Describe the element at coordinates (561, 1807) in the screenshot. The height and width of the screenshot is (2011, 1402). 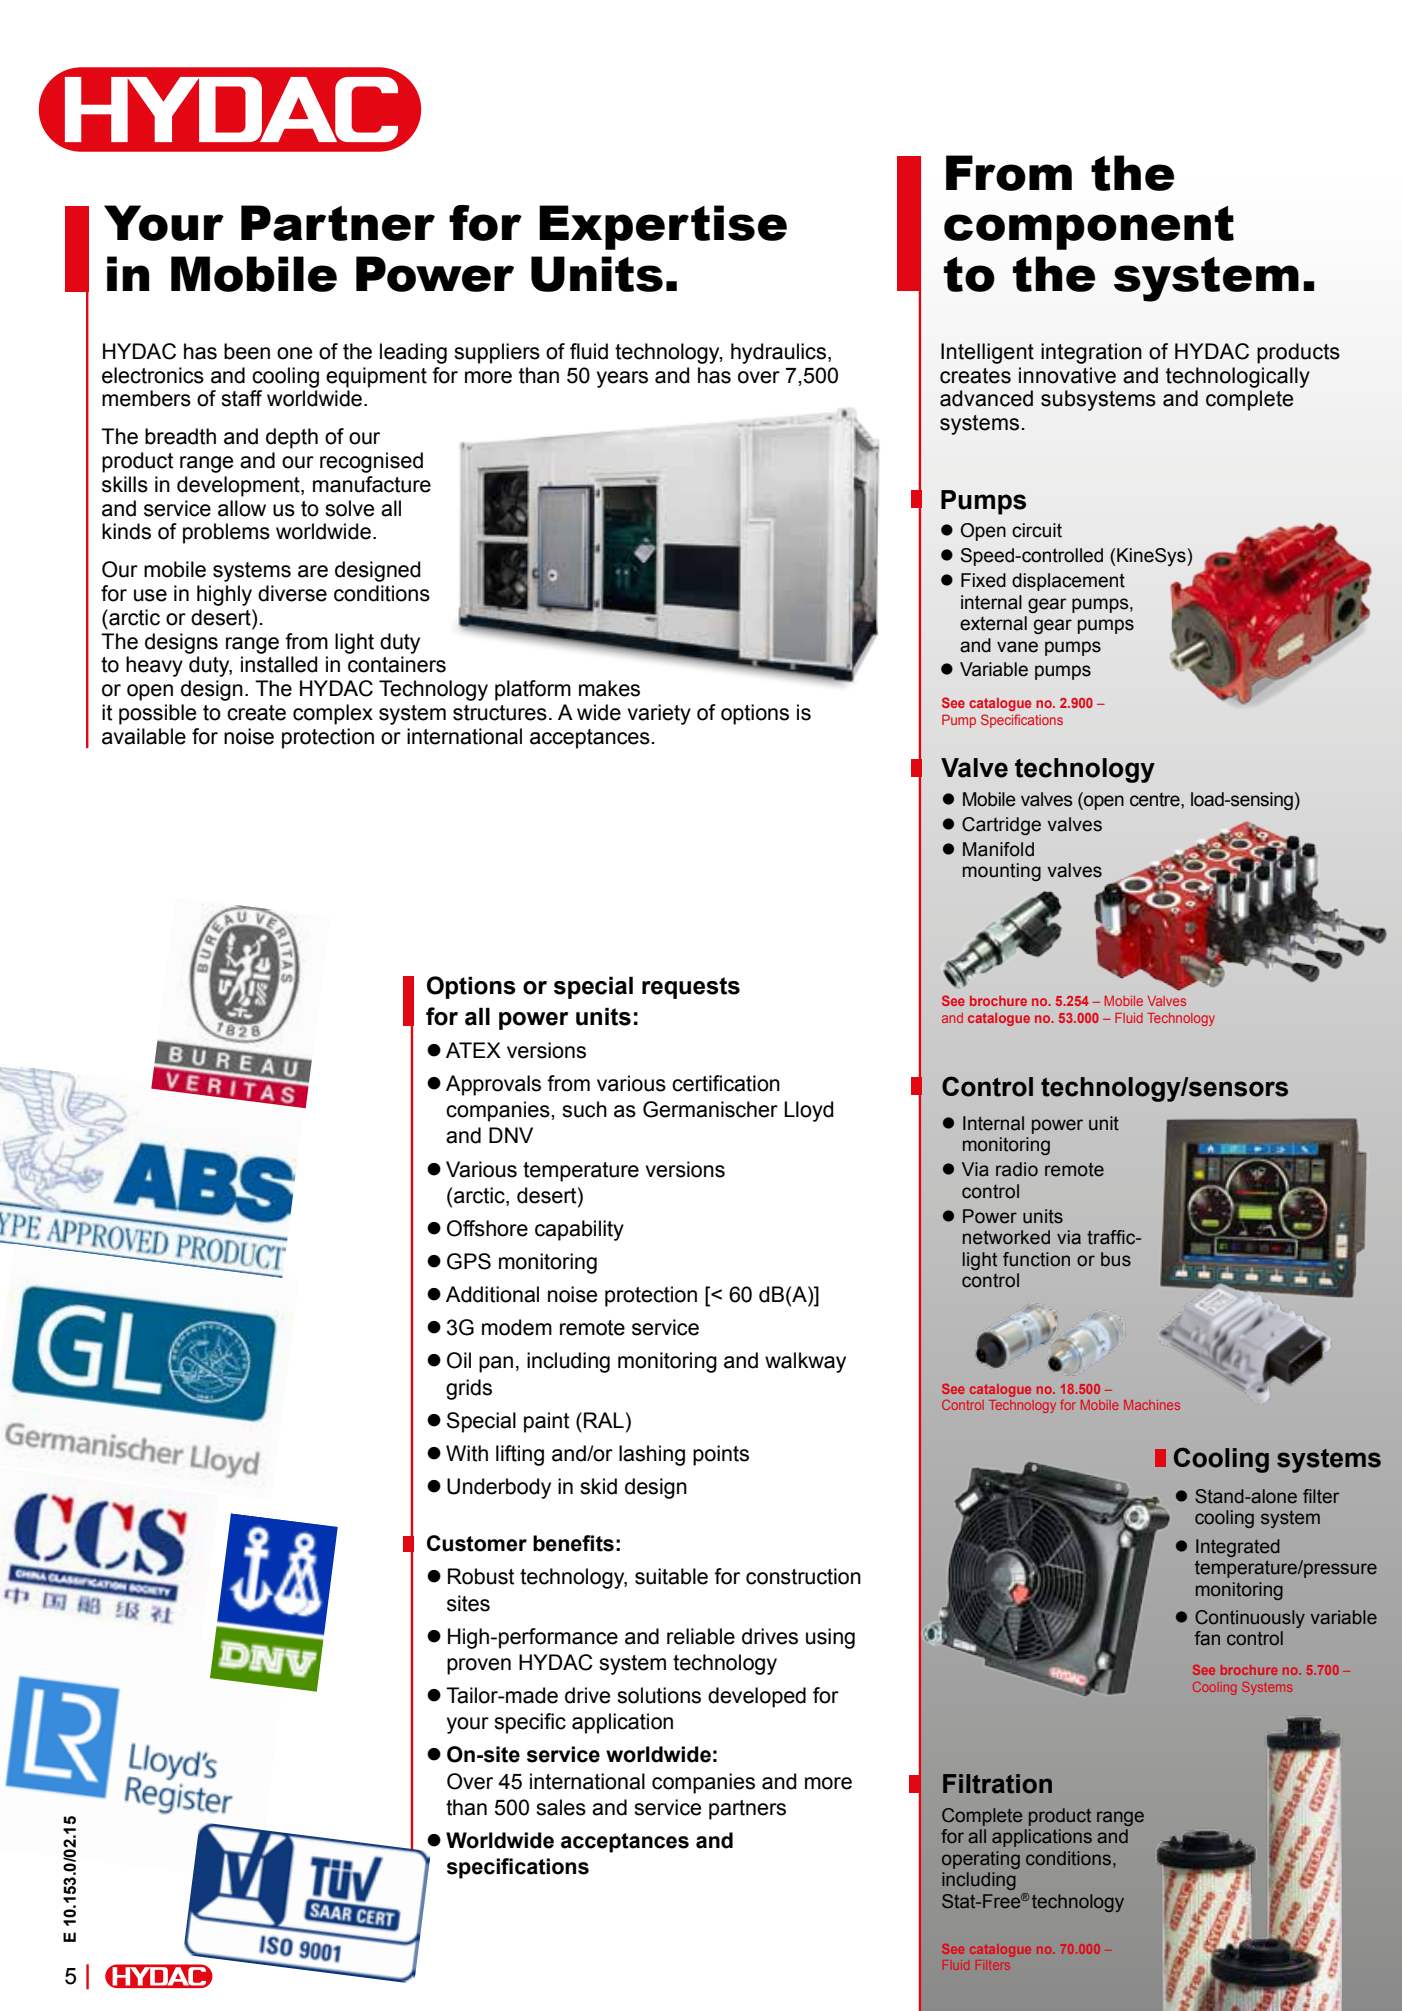
I see `sales` at that location.
